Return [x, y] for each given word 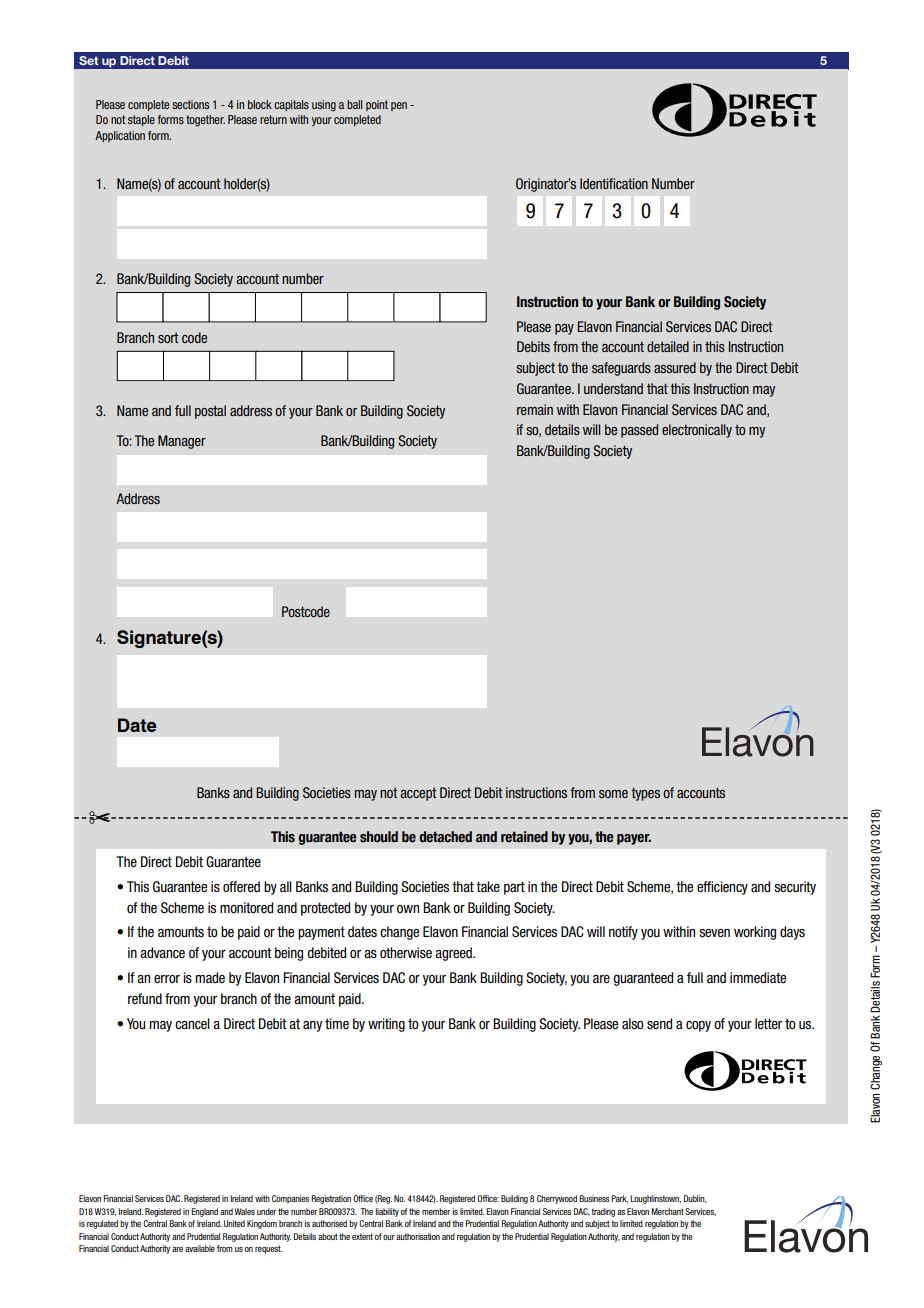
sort [168, 338]
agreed [454, 954]
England [204, 1212]
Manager [182, 442]
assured [675, 367]
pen [399, 106]
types [645, 794]
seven [714, 933]
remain [535, 409]
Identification [614, 183]
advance [162, 952]
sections [190, 104]
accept [418, 794]
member [436, 1211]
